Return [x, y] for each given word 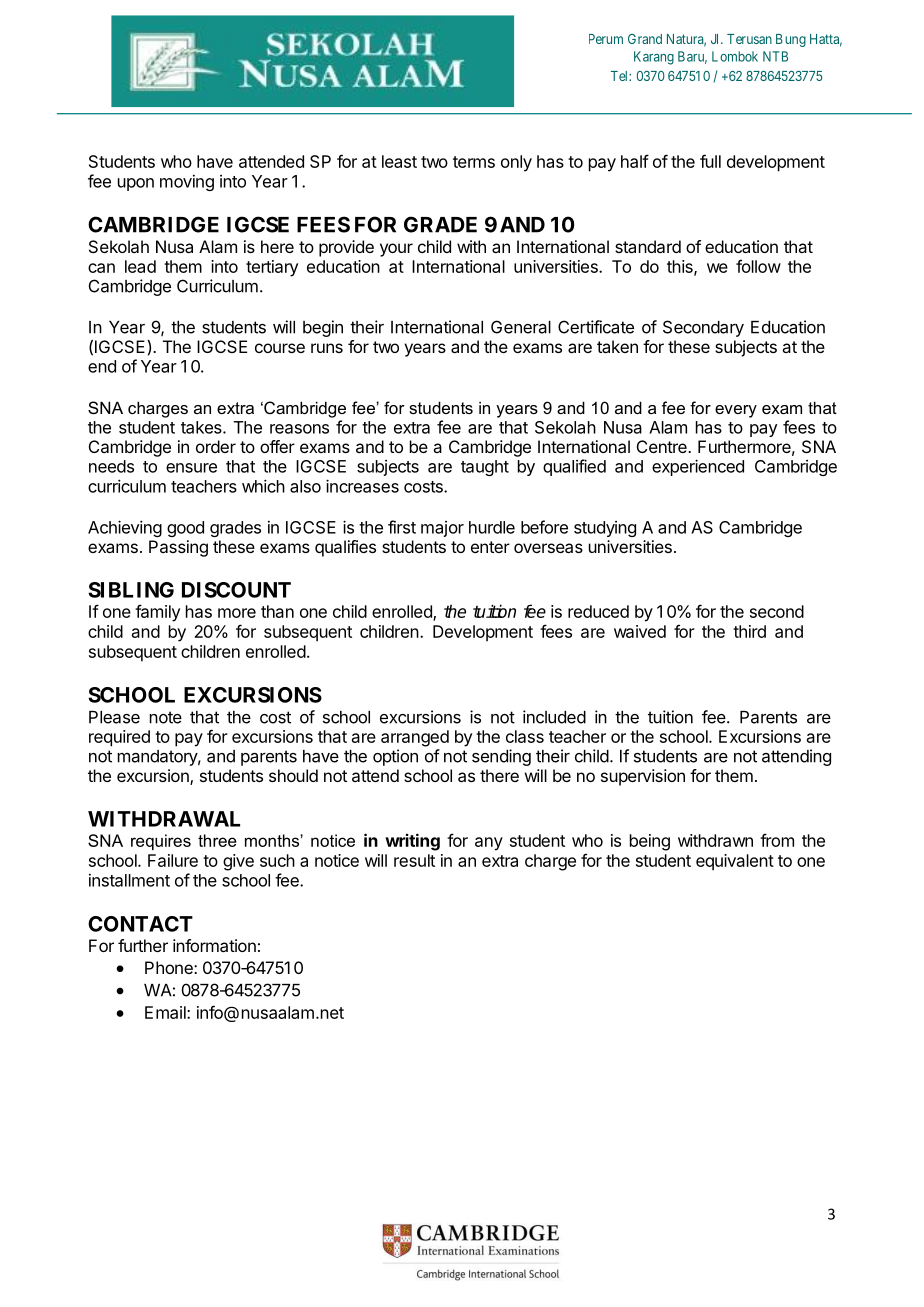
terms [474, 162]
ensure [191, 468]
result [414, 860]
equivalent [735, 862]
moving [187, 183]
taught [485, 468]
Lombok [735, 56]
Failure [173, 860]
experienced [698, 467]
